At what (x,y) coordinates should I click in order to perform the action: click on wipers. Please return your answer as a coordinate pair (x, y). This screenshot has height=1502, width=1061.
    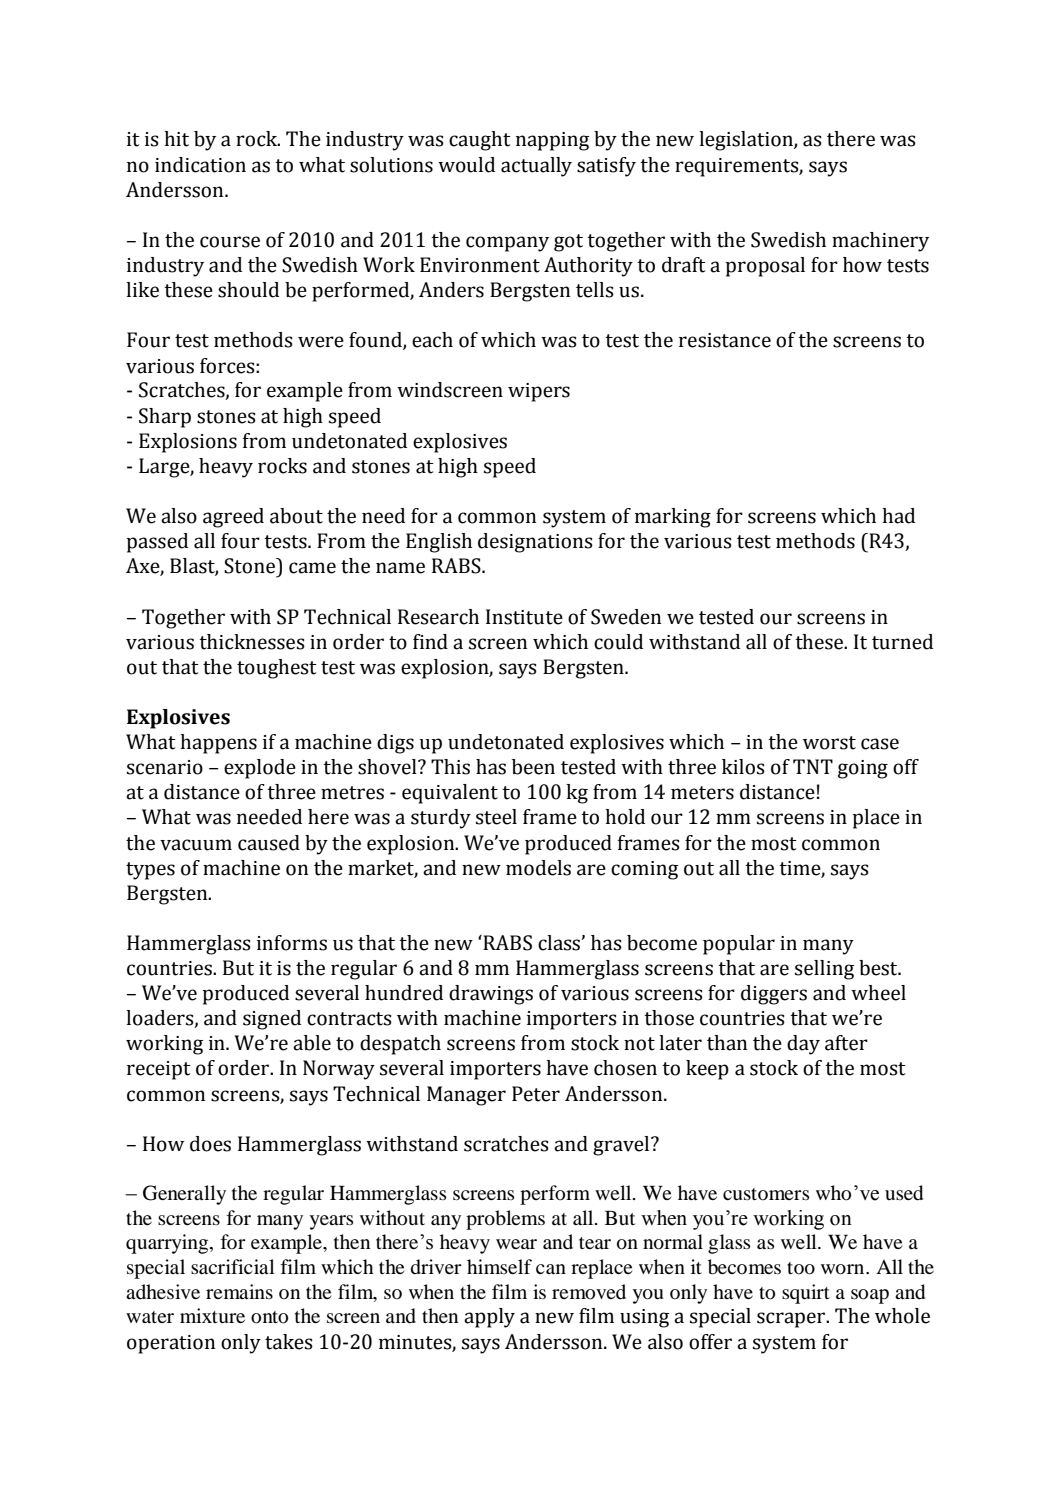
    Looking at the image, I should click on (539, 392).
